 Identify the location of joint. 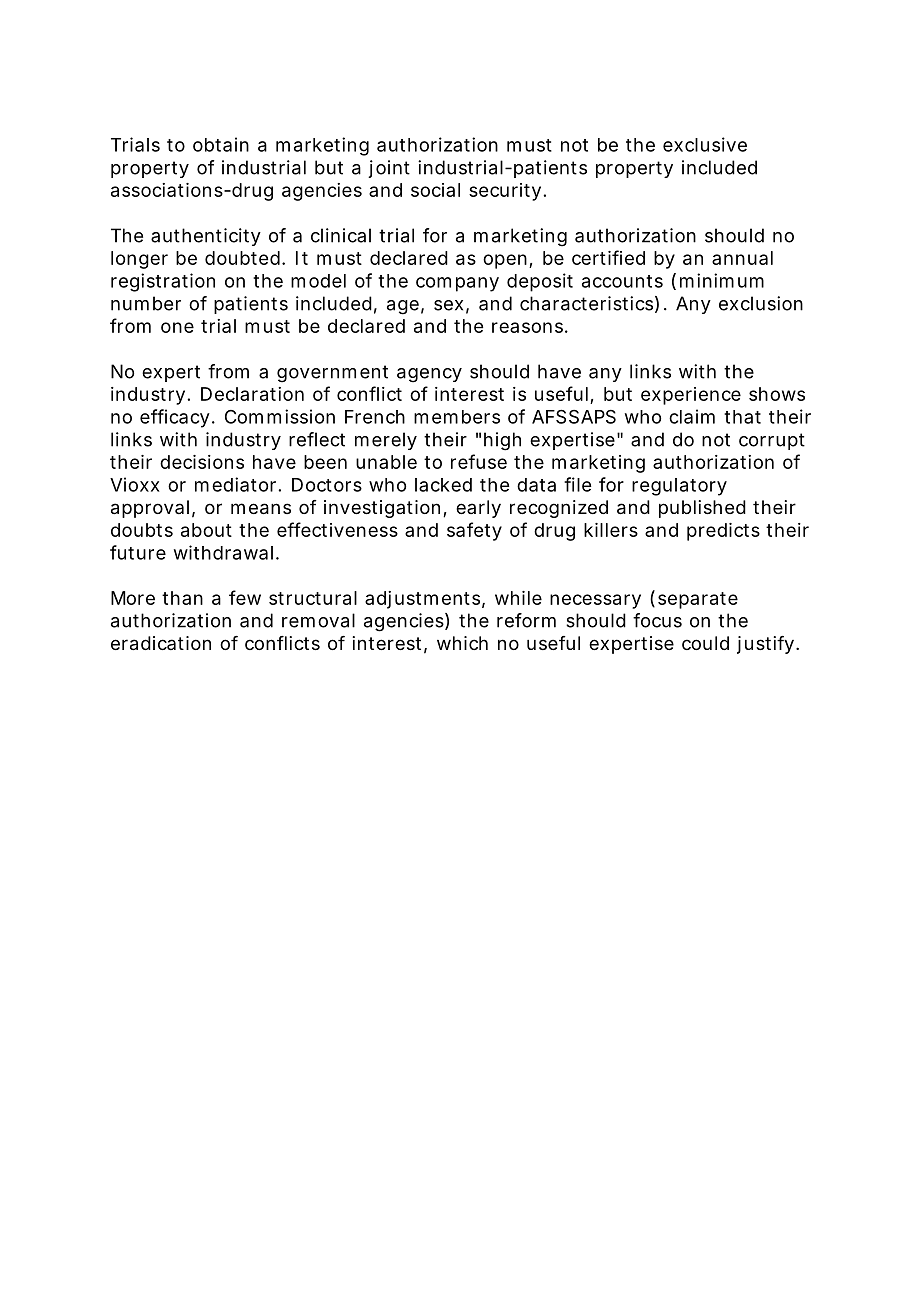
(389, 169).
